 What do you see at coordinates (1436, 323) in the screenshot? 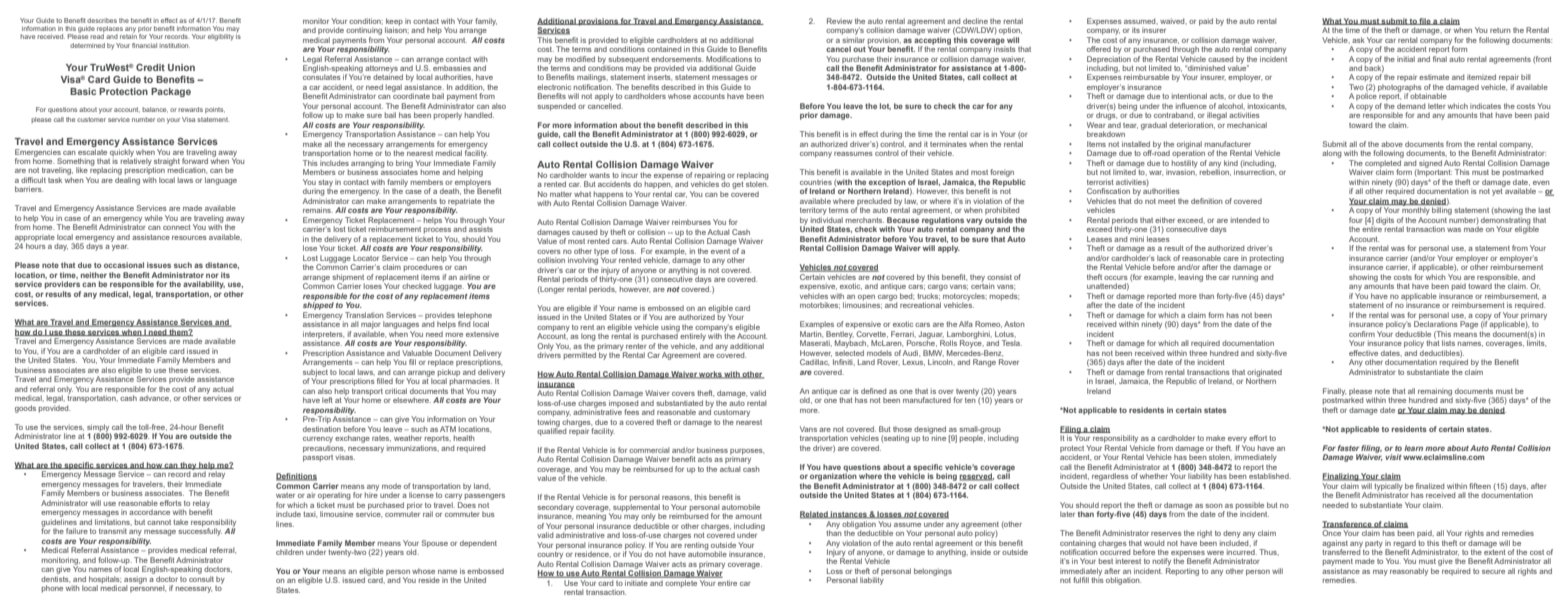
I see `Declarations` at bounding box center [1436, 323].
